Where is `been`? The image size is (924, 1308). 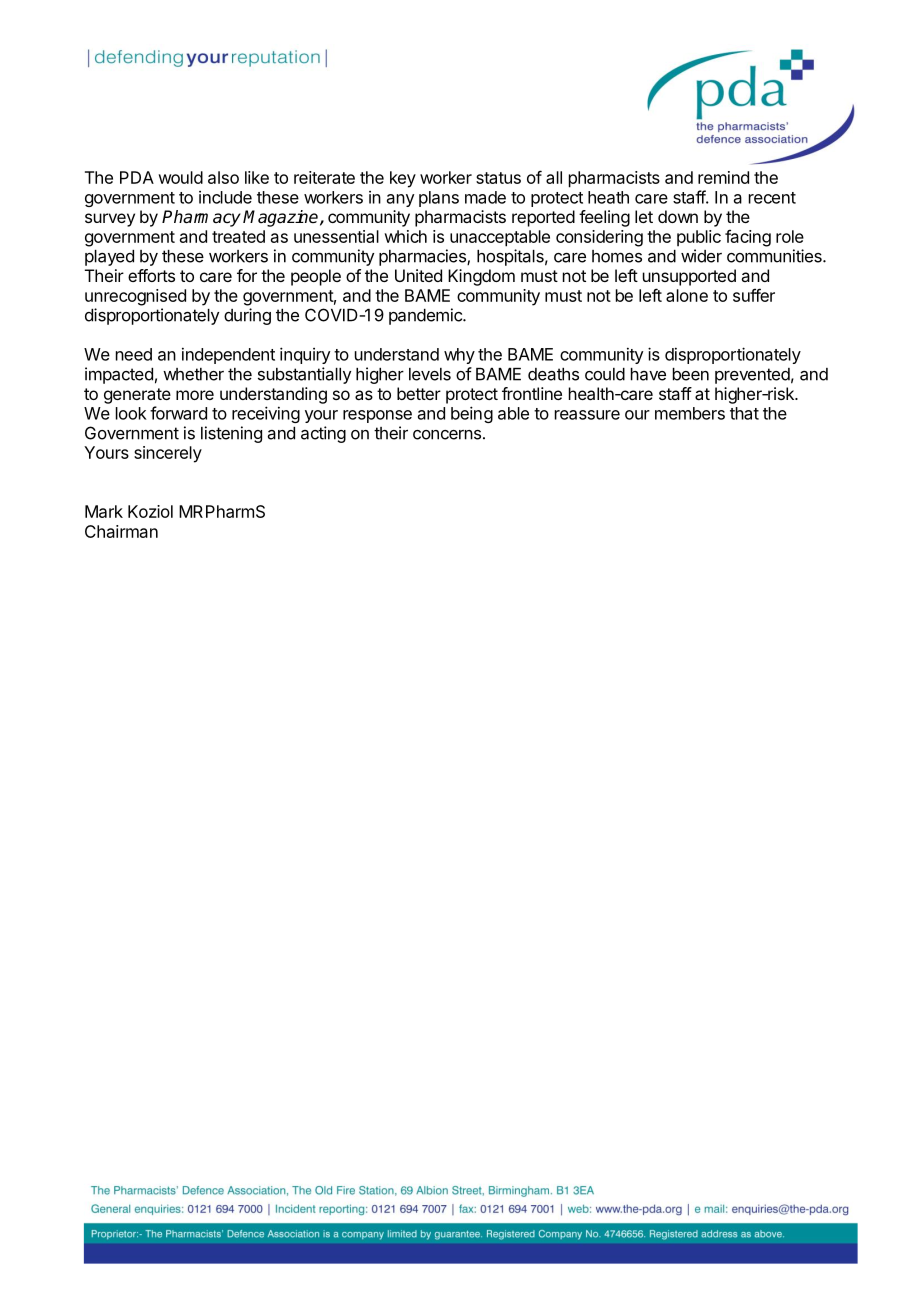 been is located at coordinates (691, 374).
